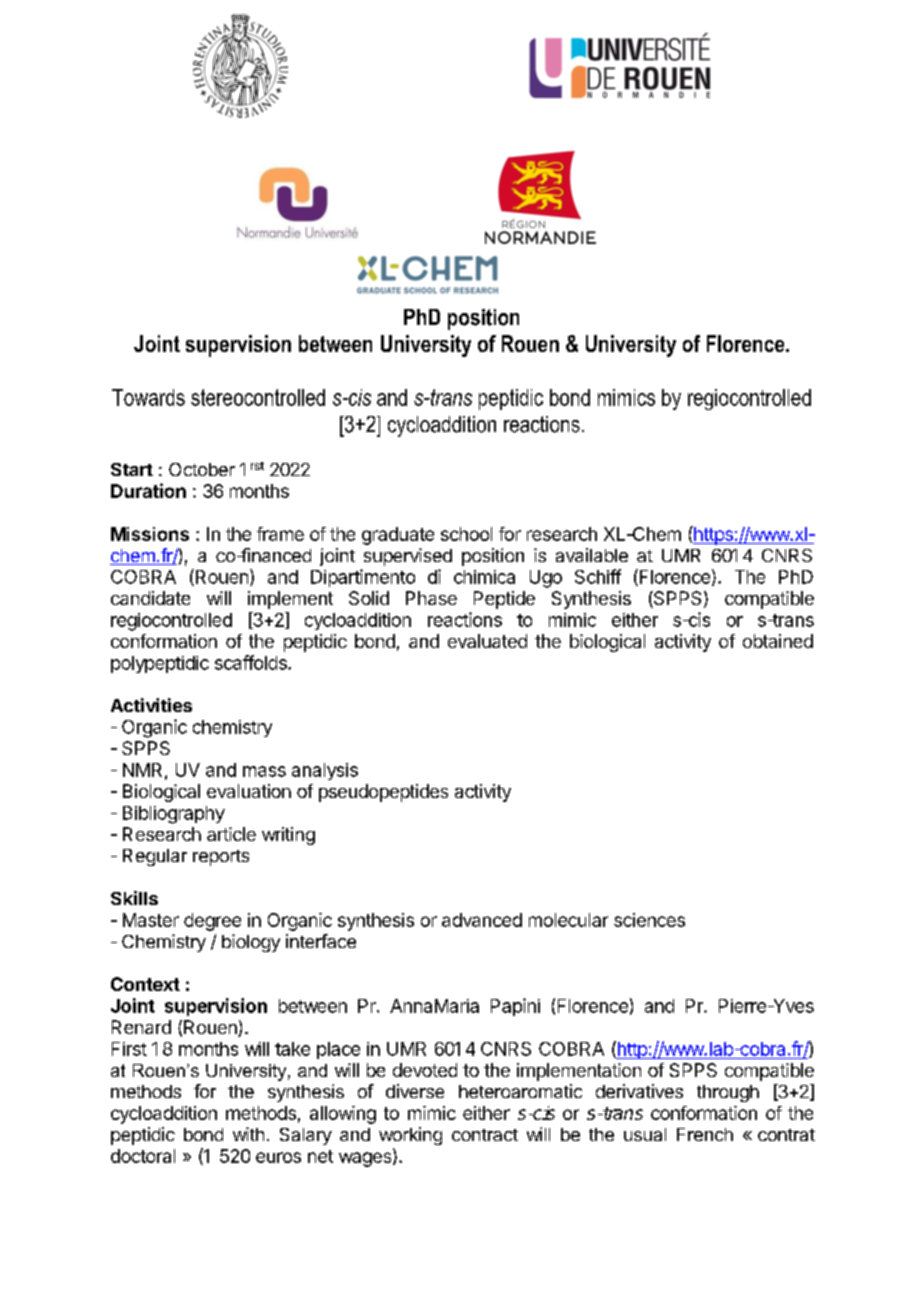 This document has height=1309, width=924. I want to click on sciences, so click(649, 920).
